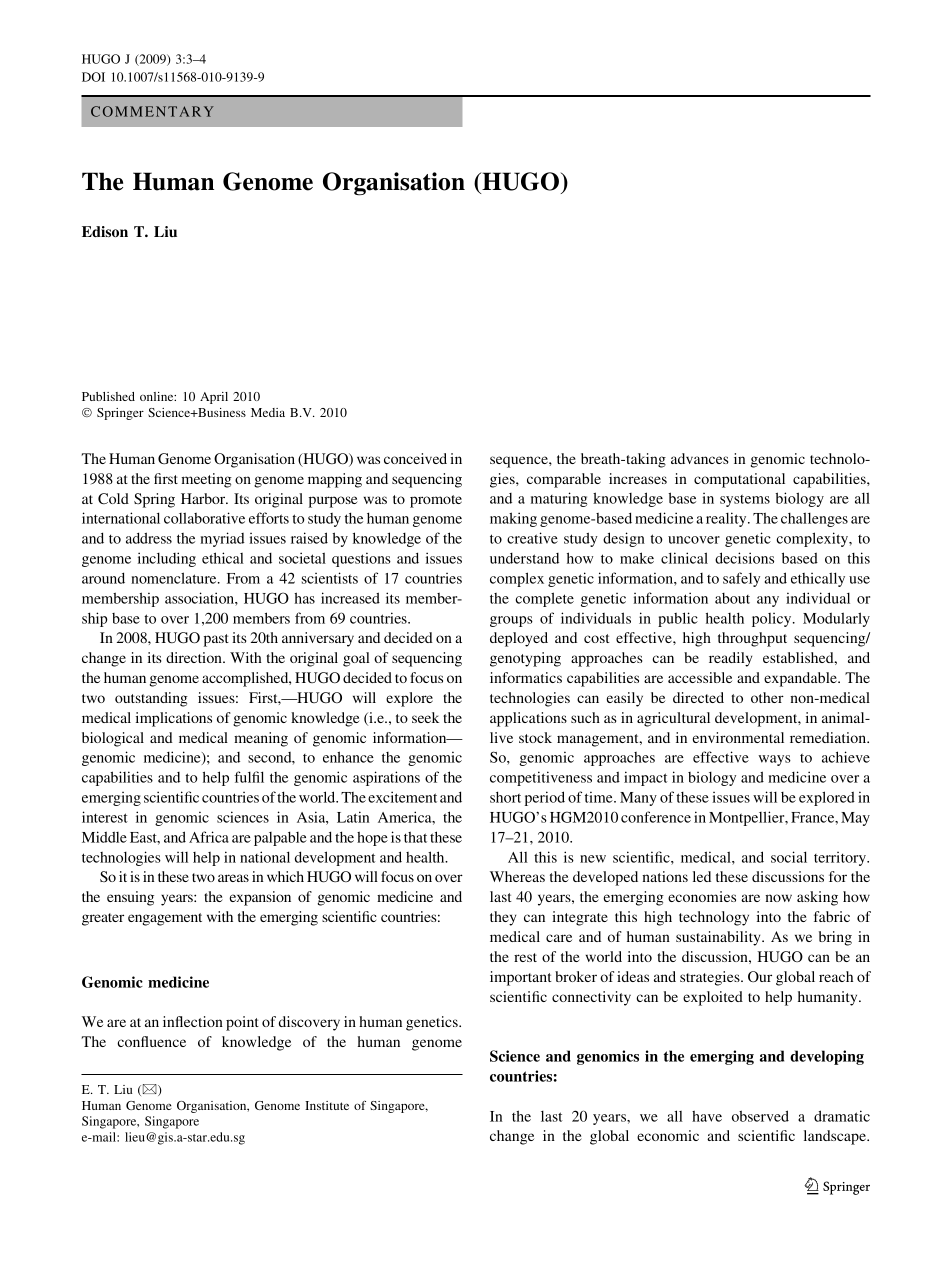  What do you see at coordinates (175, 578) in the document?
I see `nomenclature` at bounding box center [175, 578].
